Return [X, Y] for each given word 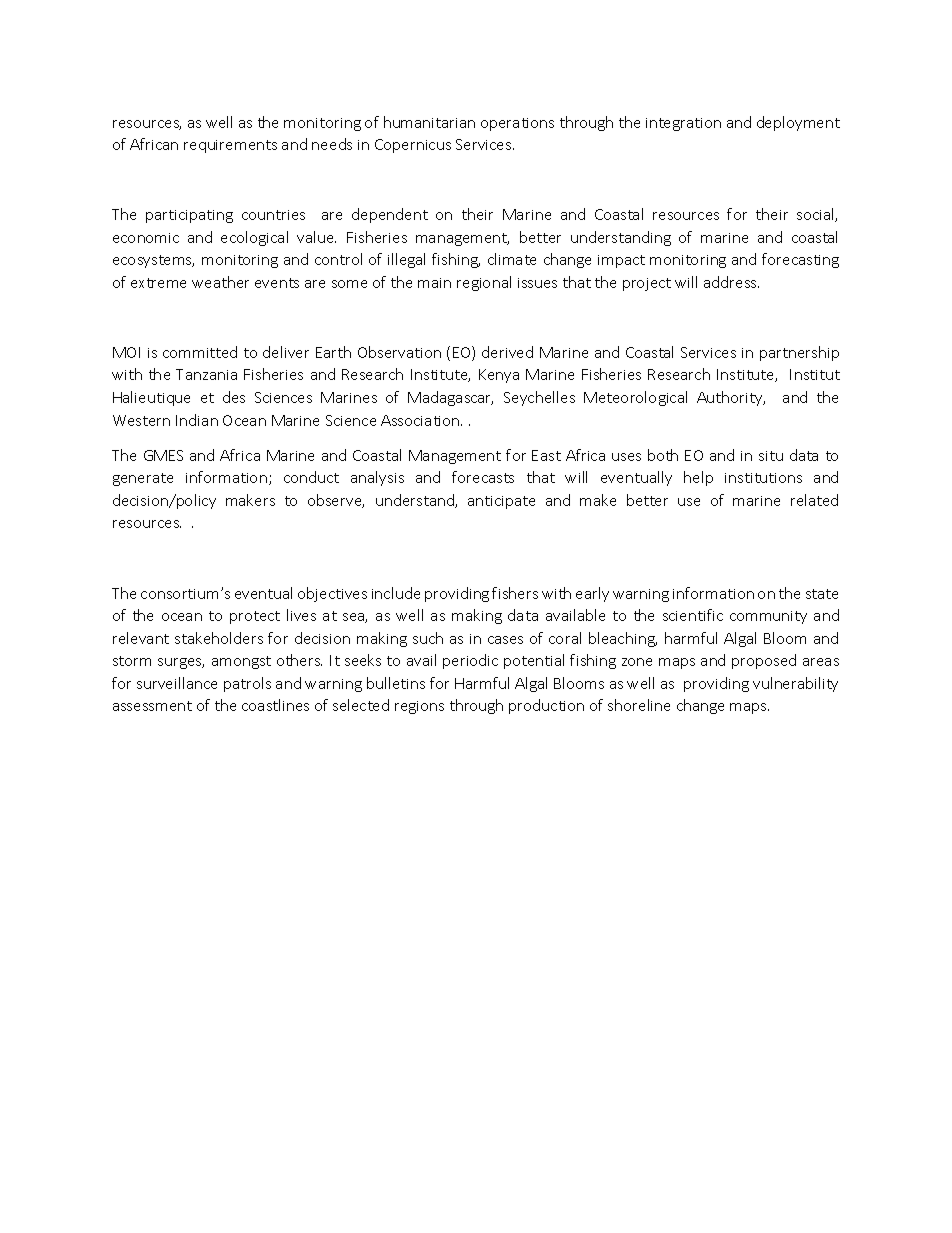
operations [517, 124]
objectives [332, 594]
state [822, 594]
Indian [197, 420]
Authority [731, 398]
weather [220, 282]
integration [683, 124]
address [731, 282]
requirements [230, 146]
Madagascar [450, 398]
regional [484, 283]
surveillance [177, 683]
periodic [470, 661]
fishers [515, 593]
